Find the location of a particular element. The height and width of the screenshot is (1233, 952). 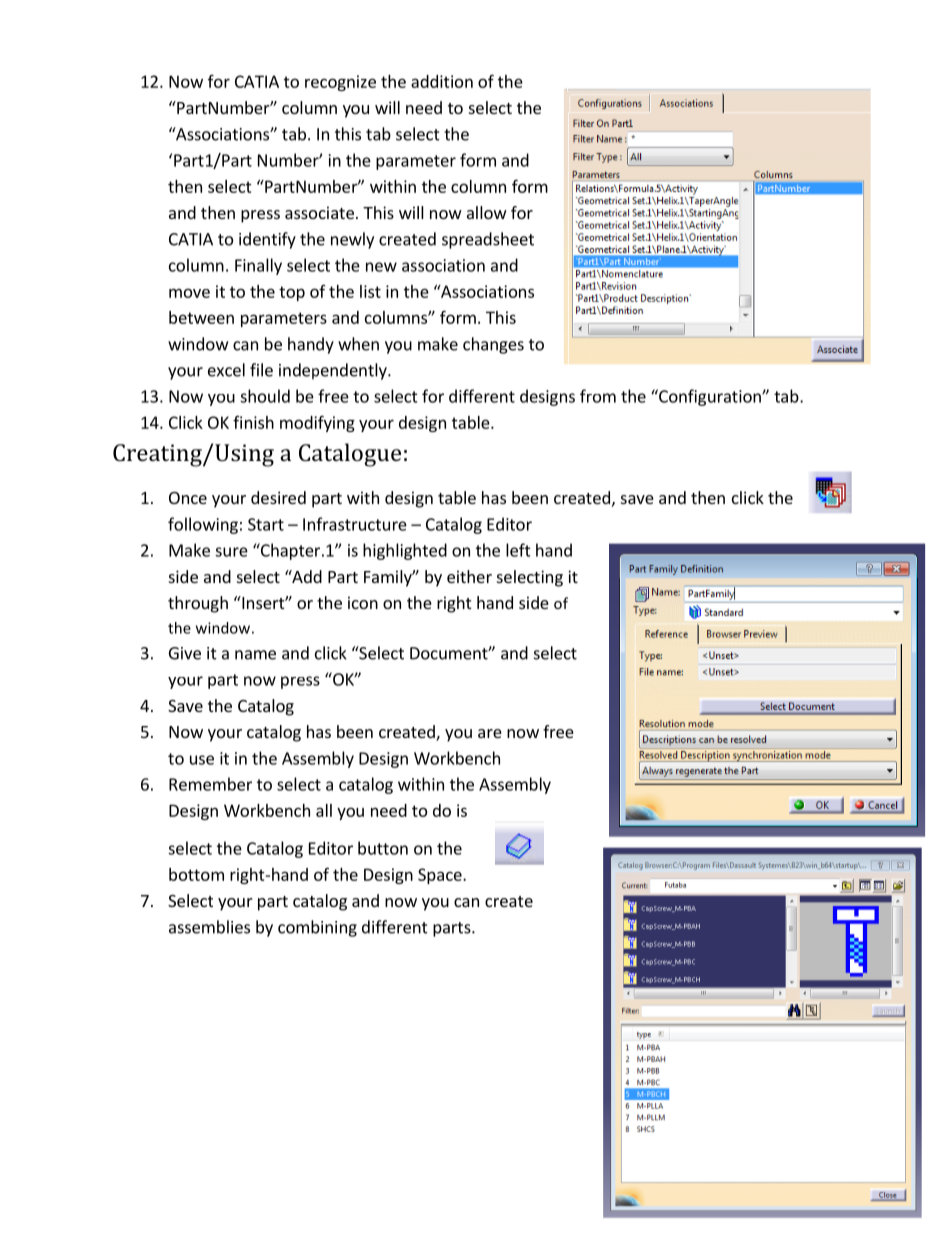

Configuration is located at coordinates (710, 397).
